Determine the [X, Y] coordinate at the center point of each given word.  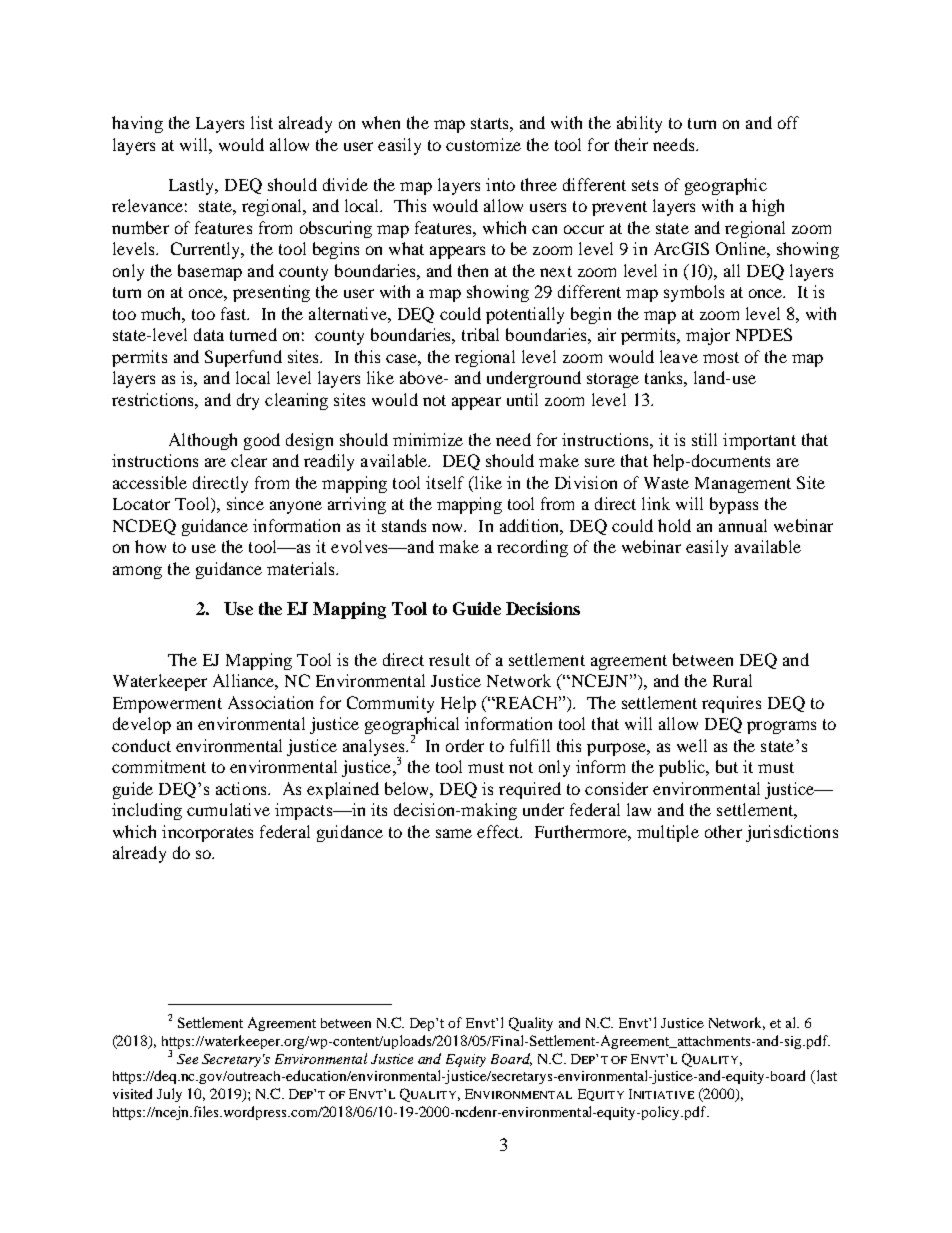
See [187, 1059]
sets [645, 185]
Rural [732, 680]
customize [483, 144]
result [449, 659]
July [169, 1095]
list [262, 122]
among [137, 572]
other [723, 831]
